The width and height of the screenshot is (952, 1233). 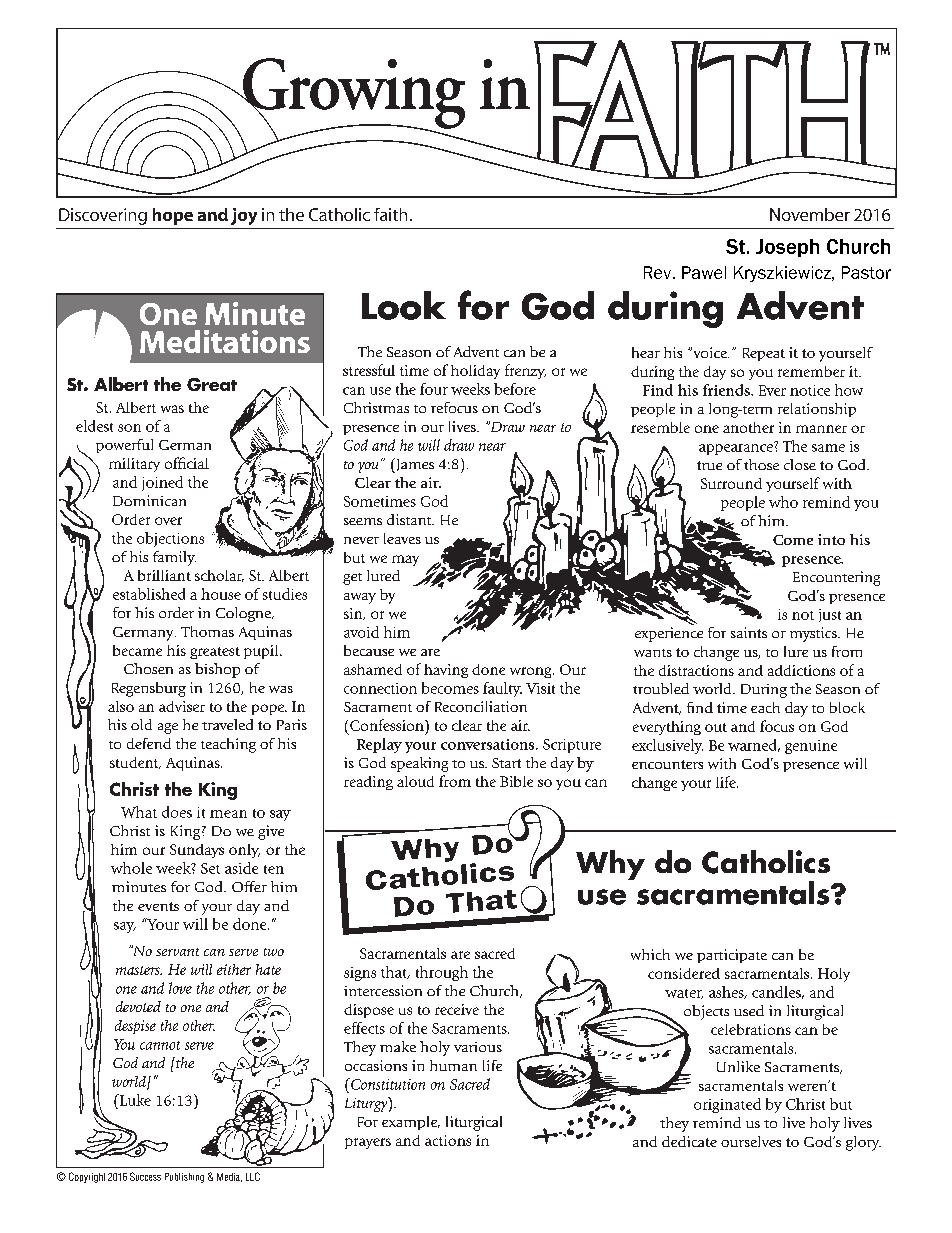 What do you see at coordinates (831, 539) in the screenshot?
I see `into` at bounding box center [831, 539].
